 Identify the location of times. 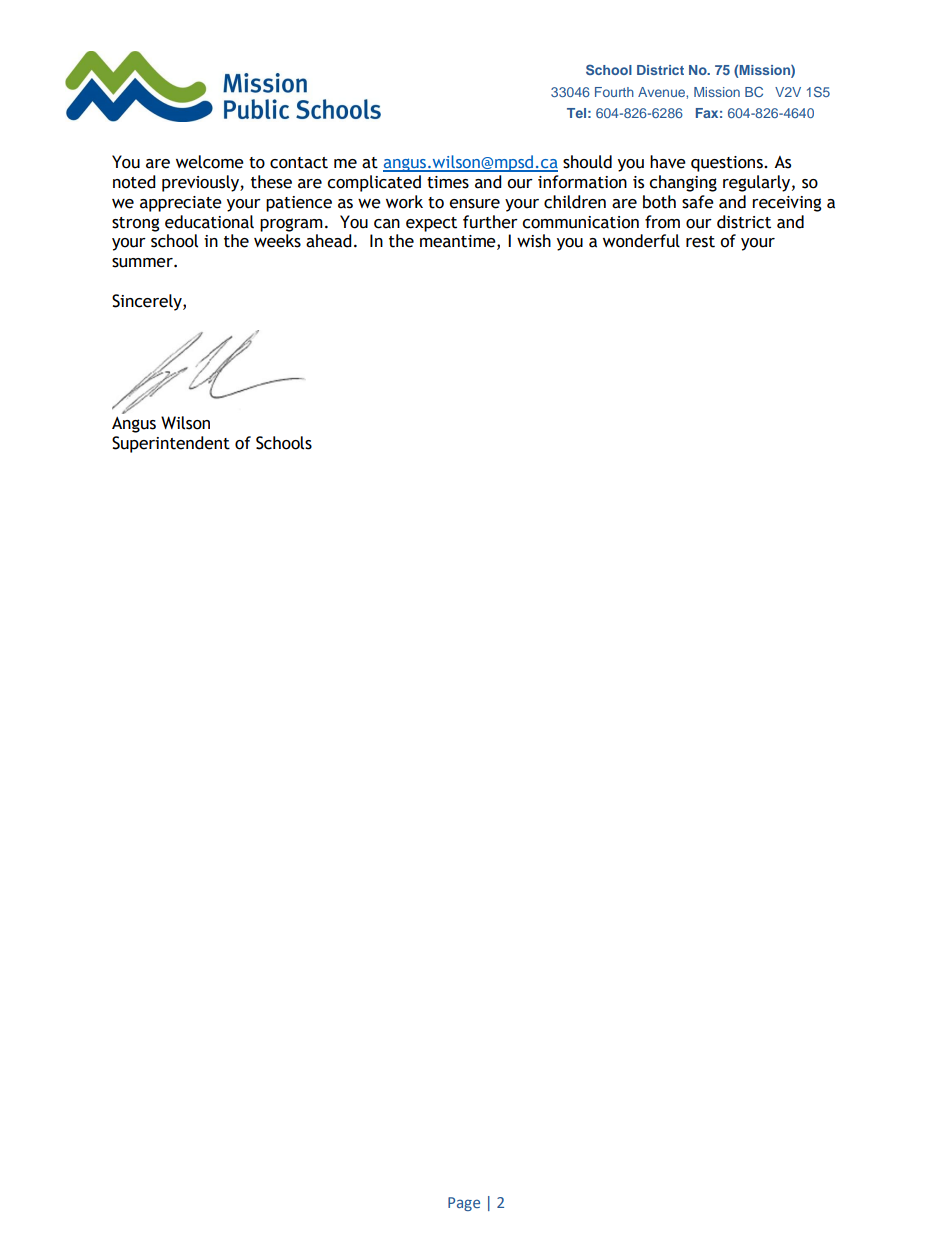
(448, 182).
